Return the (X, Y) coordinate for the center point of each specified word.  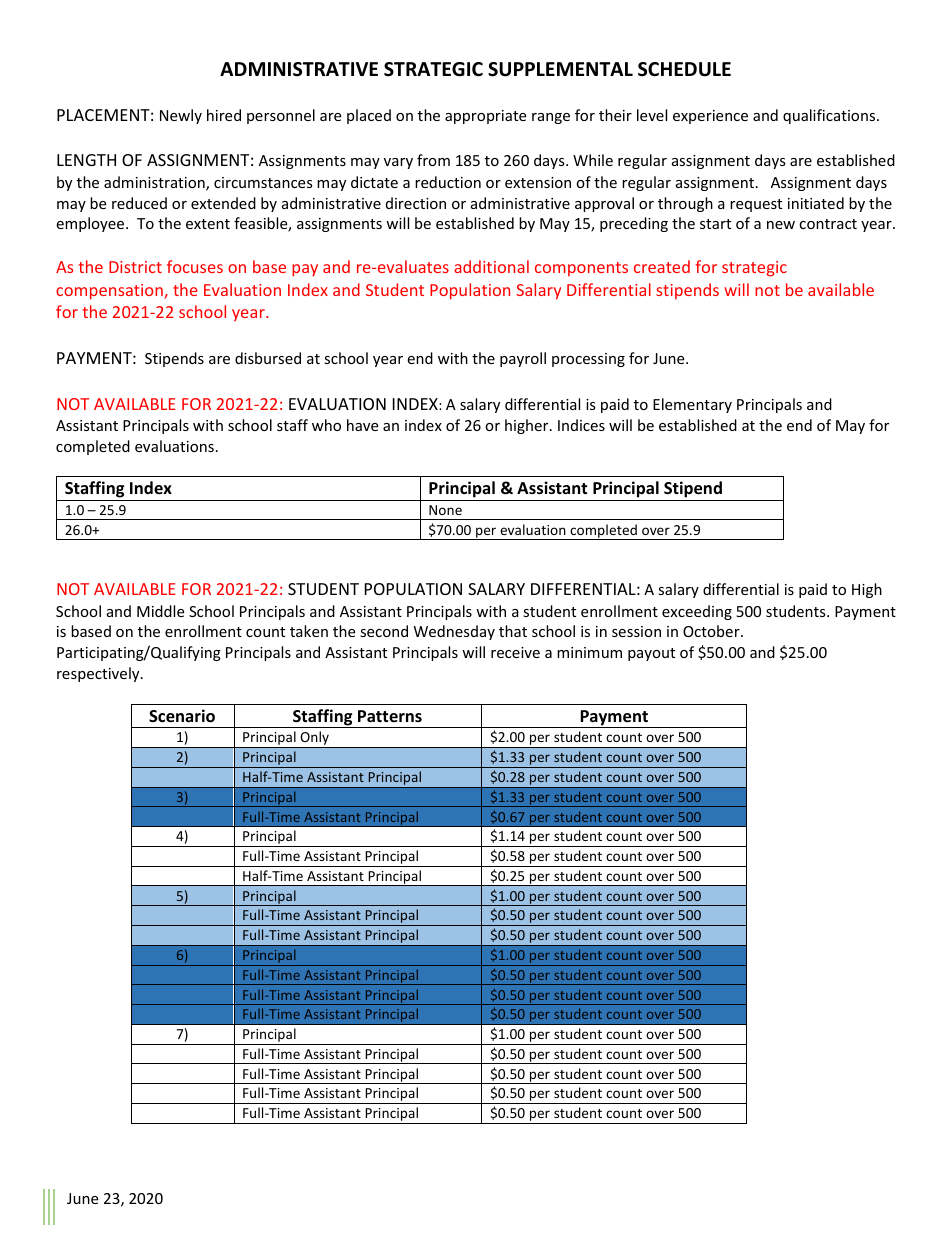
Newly (181, 116)
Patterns (390, 716)
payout (651, 654)
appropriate (485, 117)
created (662, 266)
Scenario (182, 716)
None (445, 510)
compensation (110, 292)
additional (491, 266)
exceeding (697, 612)
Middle (160, 611)
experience (710, 117)
